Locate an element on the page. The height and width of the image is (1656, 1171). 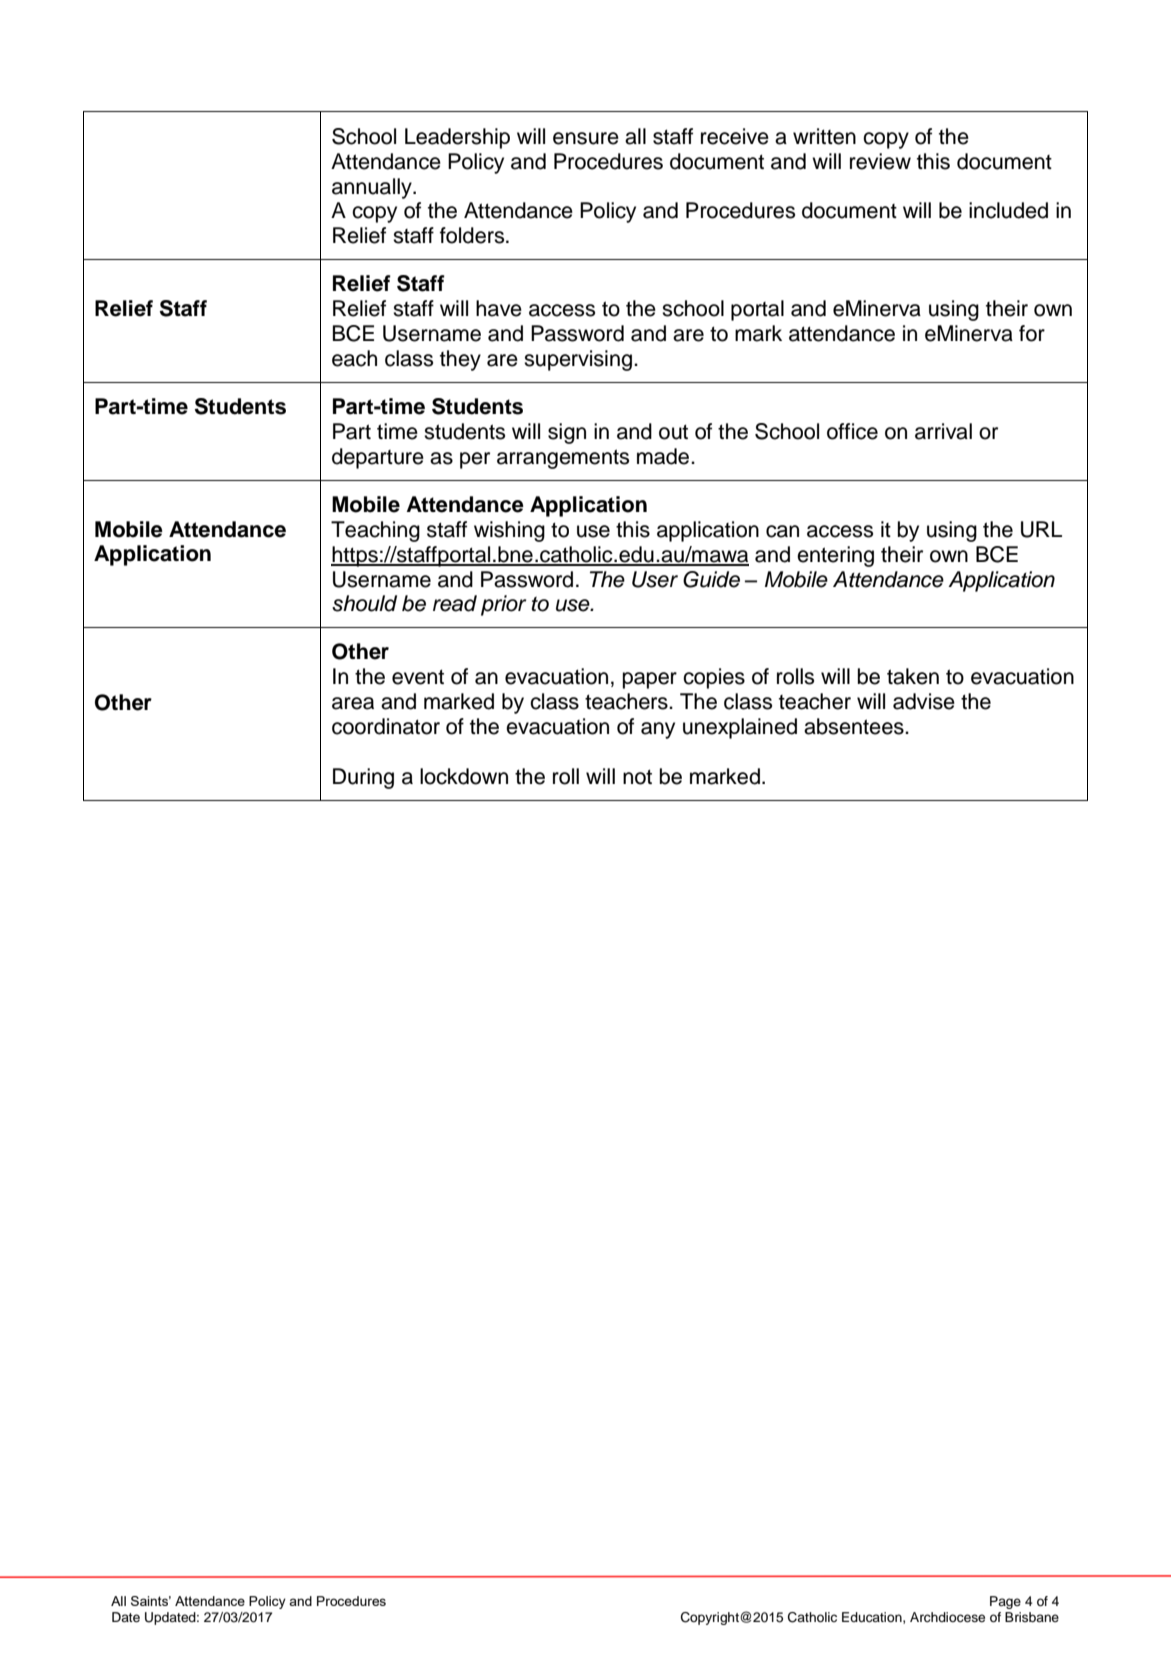
receive is located at coordinates (735, 136).
